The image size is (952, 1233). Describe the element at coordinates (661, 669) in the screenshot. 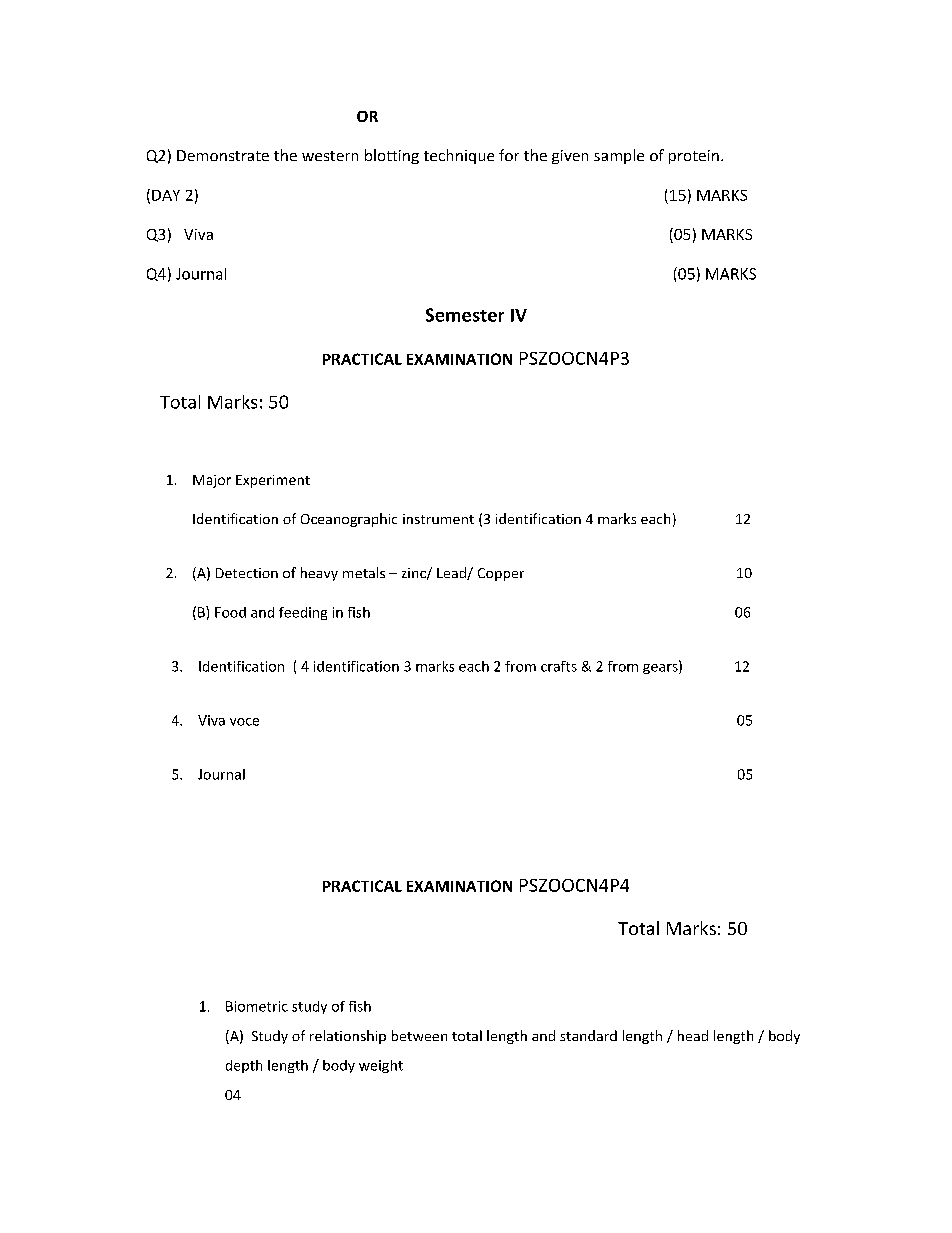

I see `gears` at that location.
